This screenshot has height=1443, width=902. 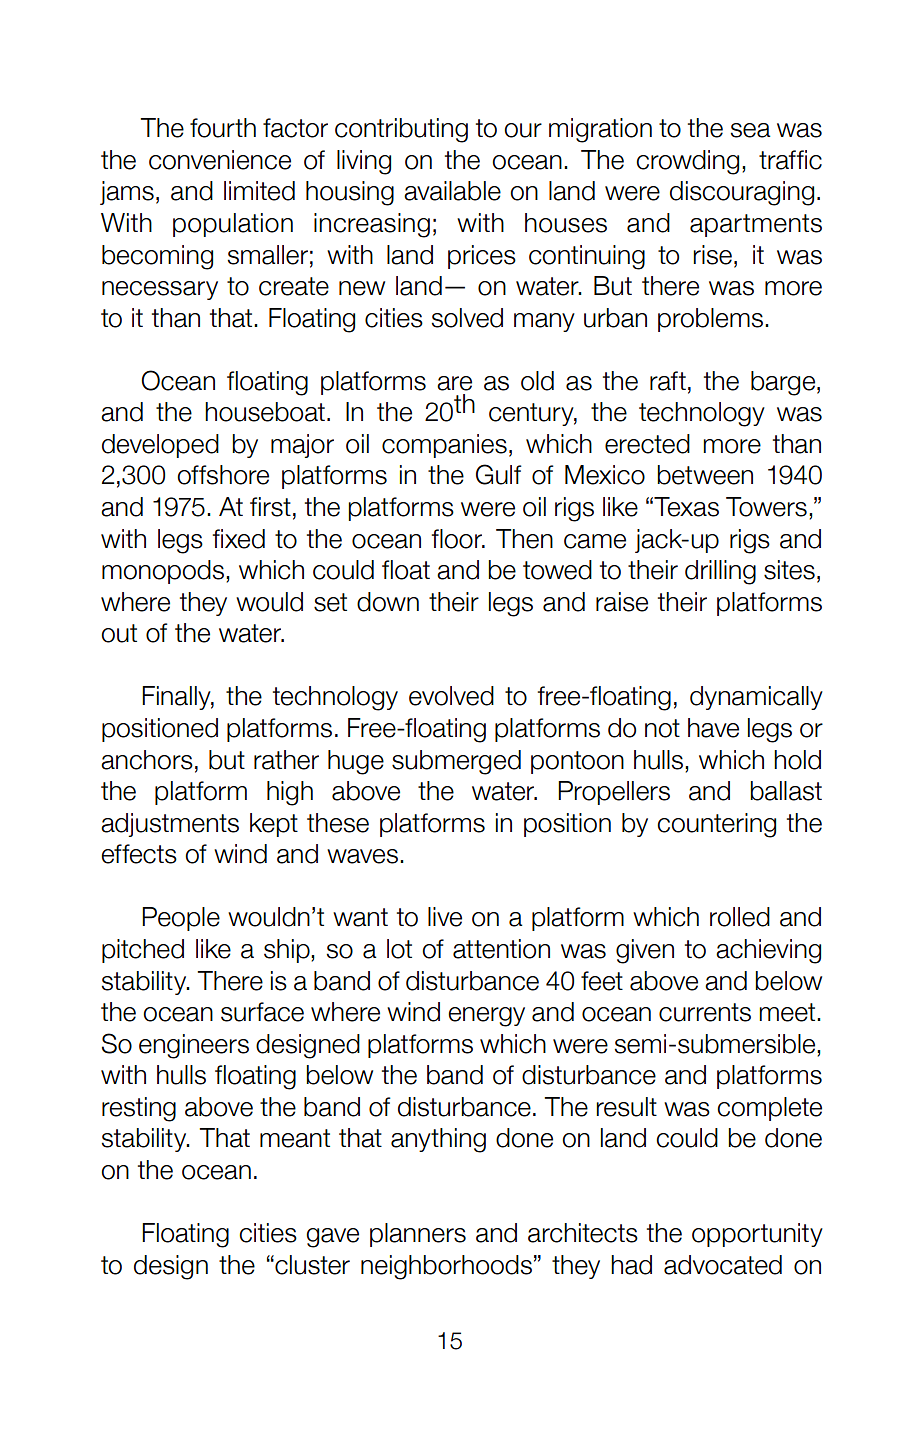 What do you see at coordinates (687, 162) in the screenshot?
I see `crowding` at bounding box center [687, 162].
